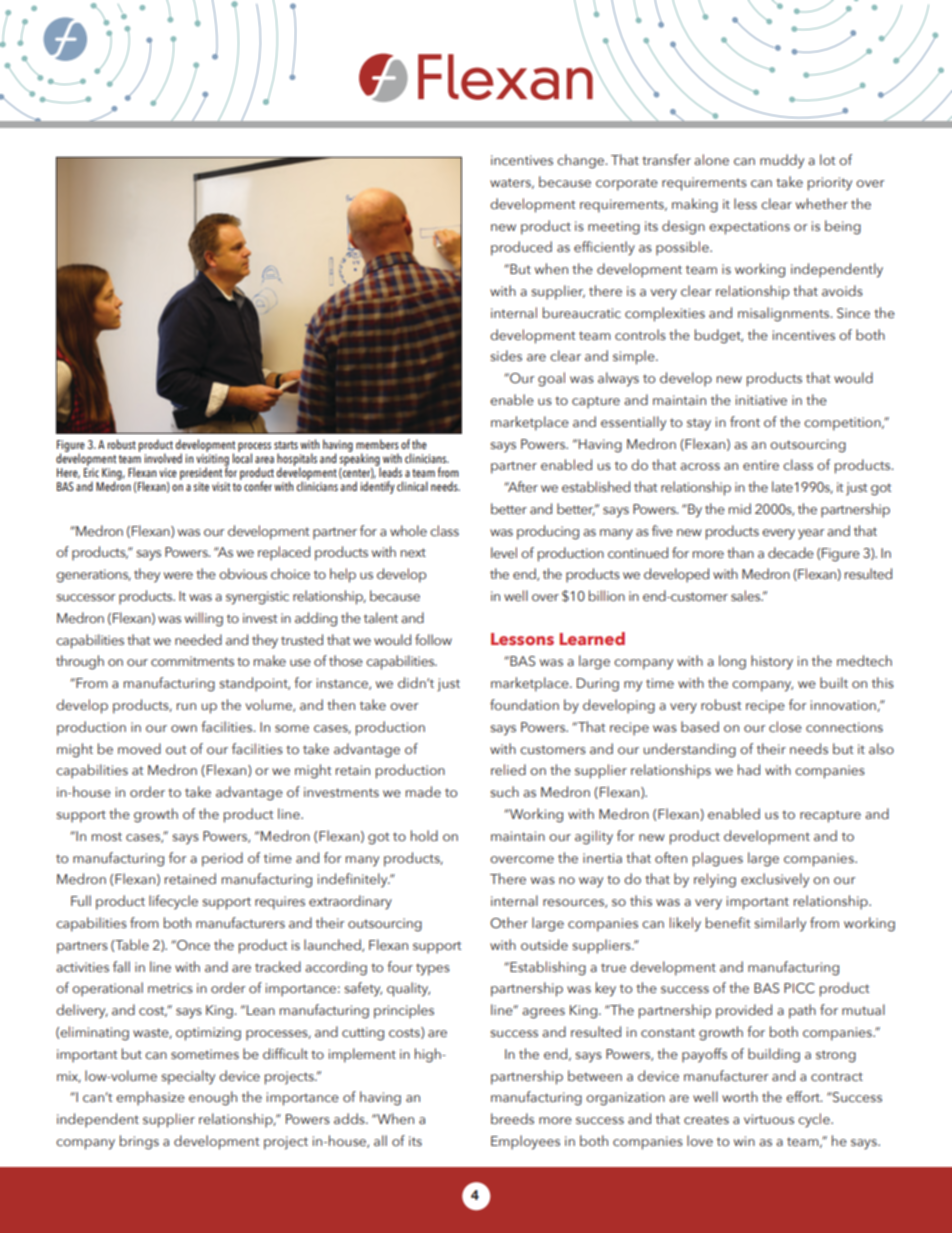  What do you see at coordinates (150, 1098) in the document?
I see `emphasize` at bounding box center [150, 1098].
